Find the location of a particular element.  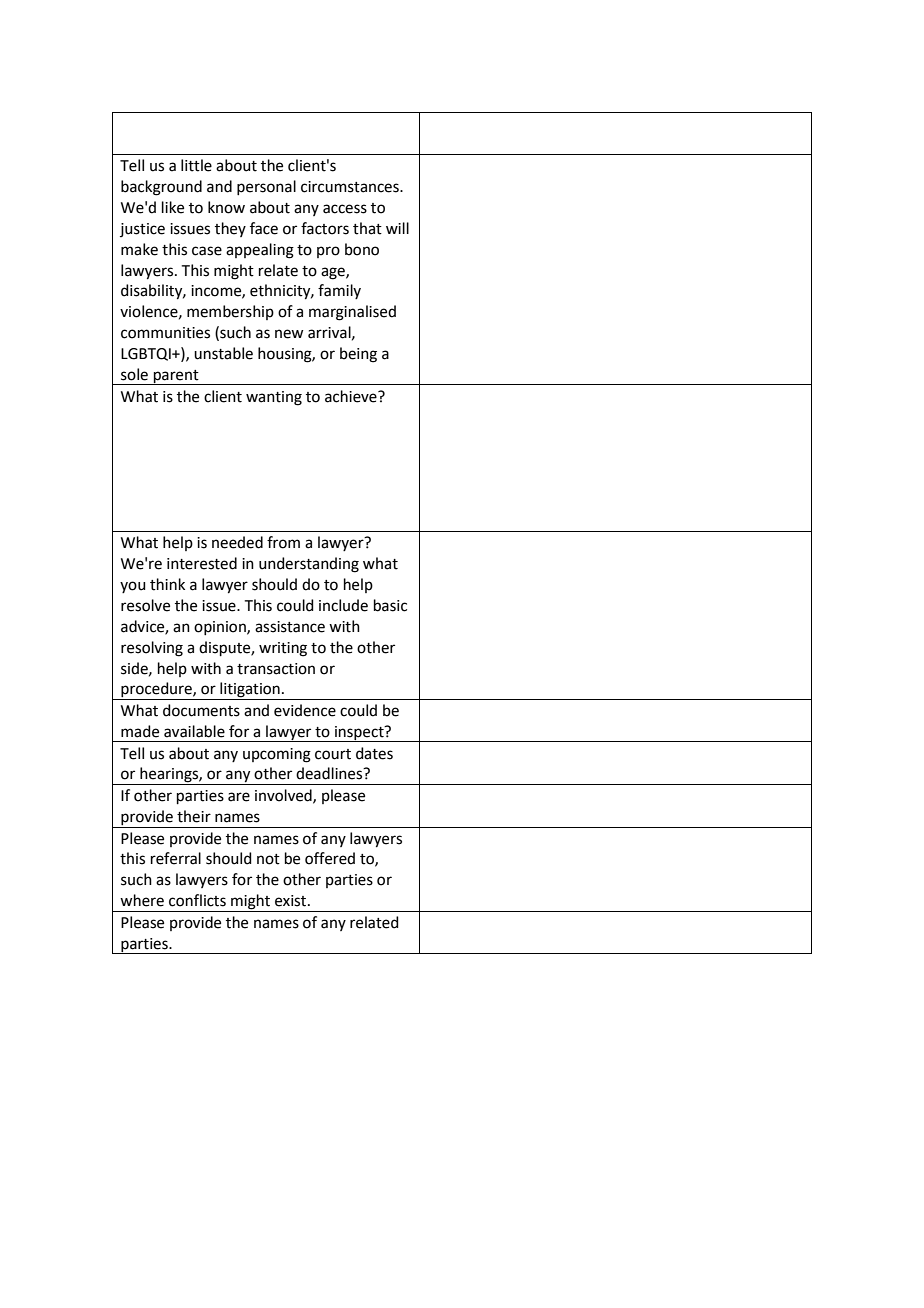

from is located at coordinates (283, 542).
